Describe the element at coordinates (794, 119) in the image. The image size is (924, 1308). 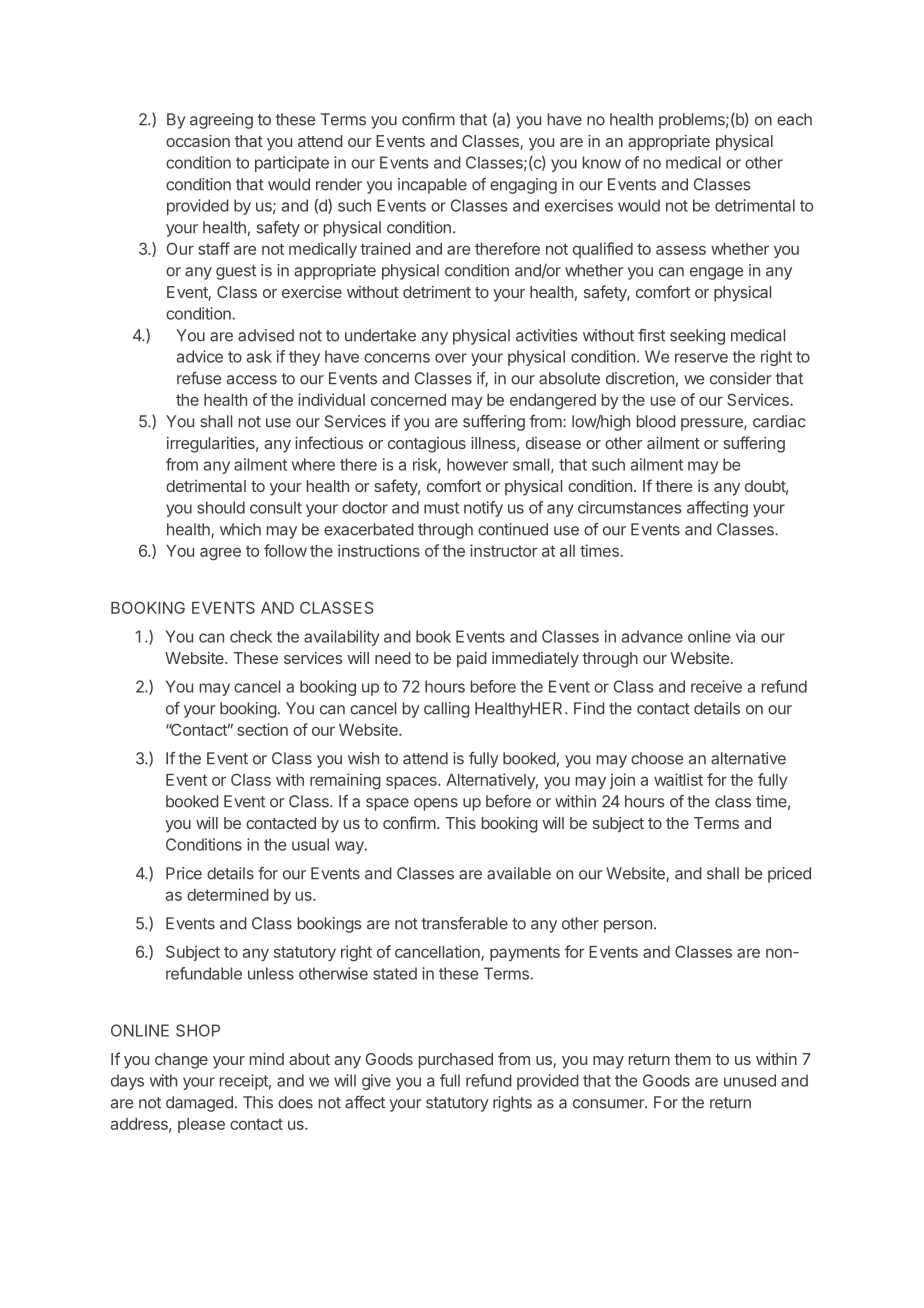
I see `each` at that location.
